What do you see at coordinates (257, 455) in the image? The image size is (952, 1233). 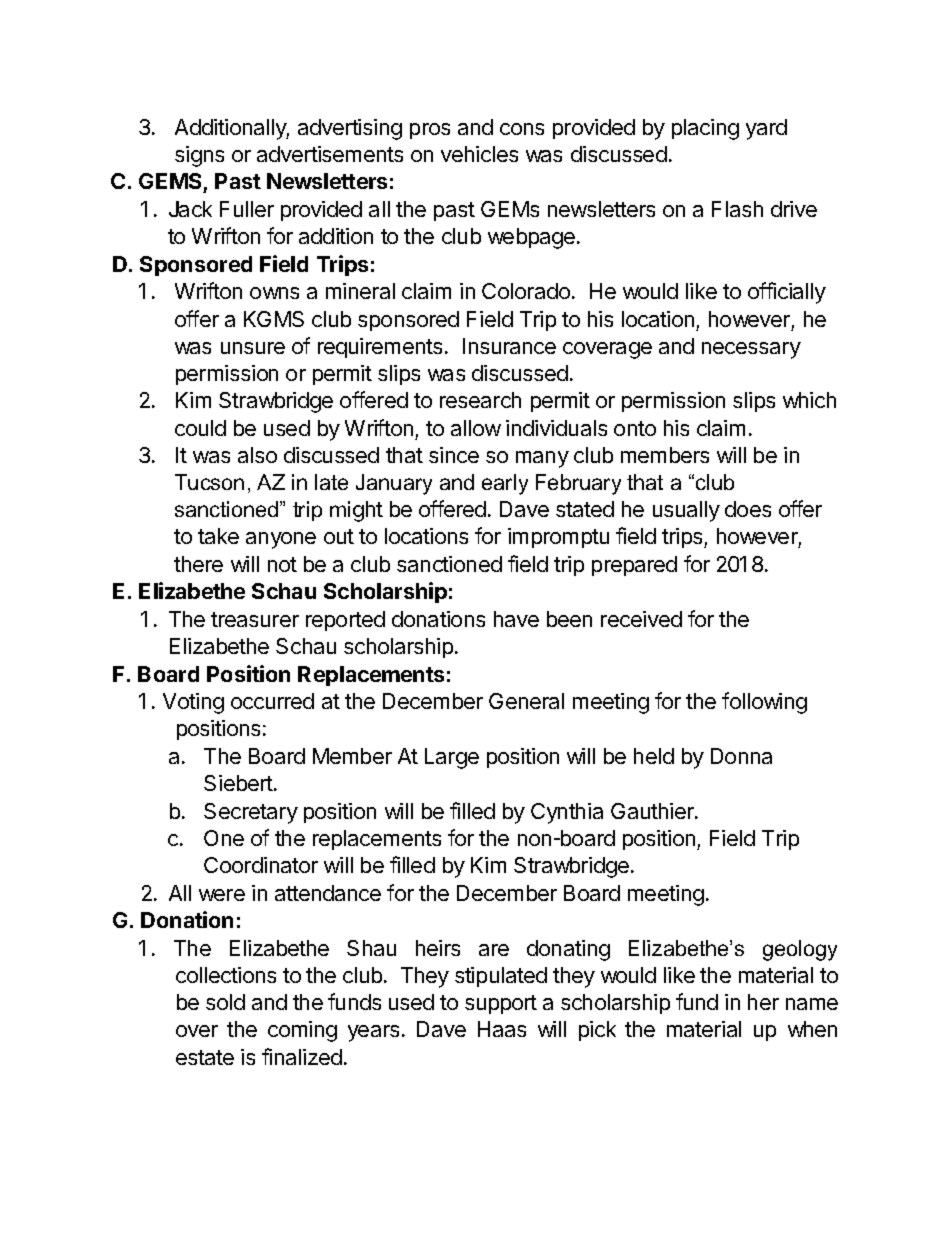 I see `also` at bounding box center [257, 455].
